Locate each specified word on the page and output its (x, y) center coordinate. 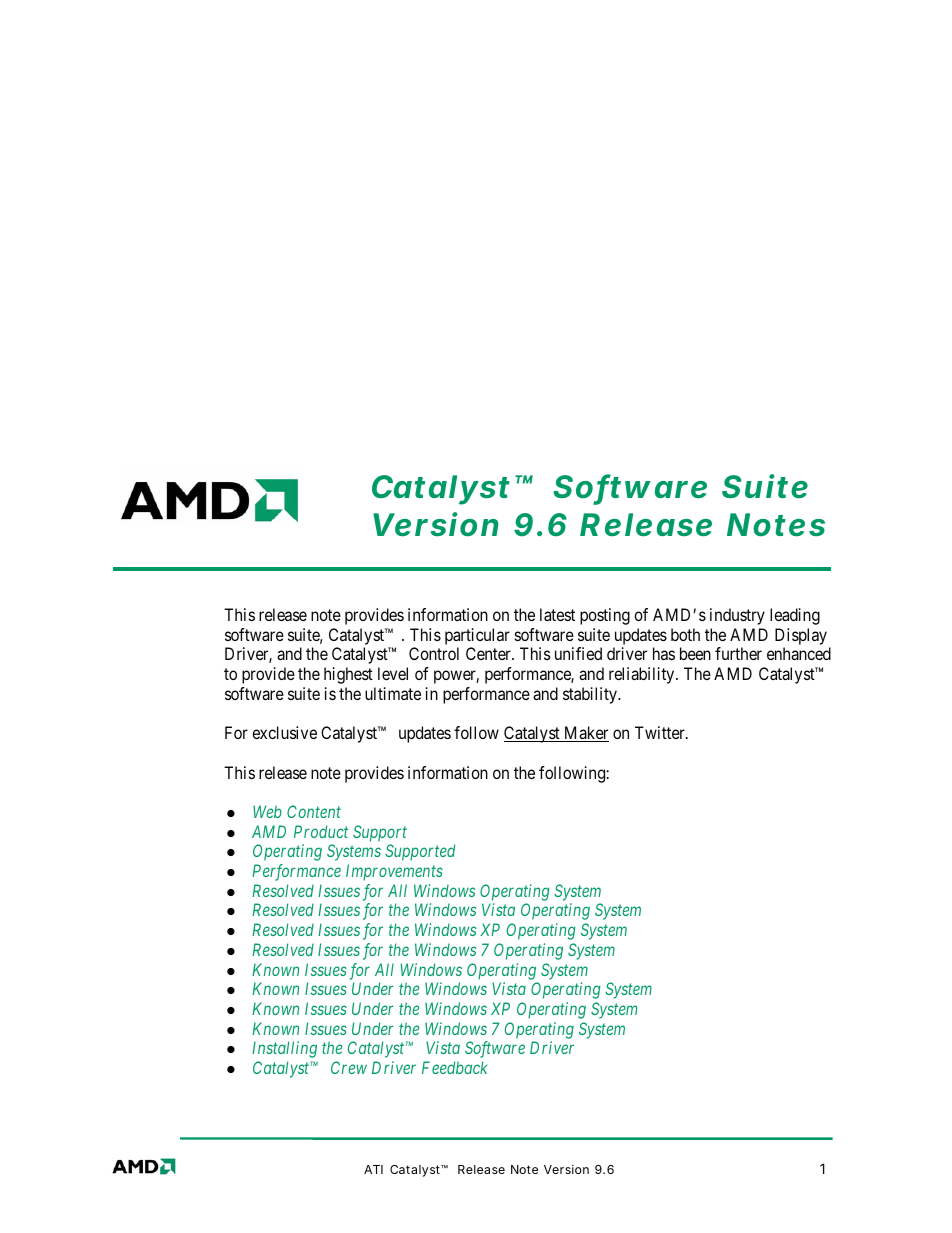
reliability (643, 675)
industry (737, 616)
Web (267, 811)
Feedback (454, 1067)
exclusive (284, 732)
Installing (284, 1049)
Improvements (394, 872)
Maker (585, 734)
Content (314, 811)
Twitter (661, 732)
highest (348, 675)
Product (321, 831)
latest (557, 614)
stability (591, 695)
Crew (349, 1067)
